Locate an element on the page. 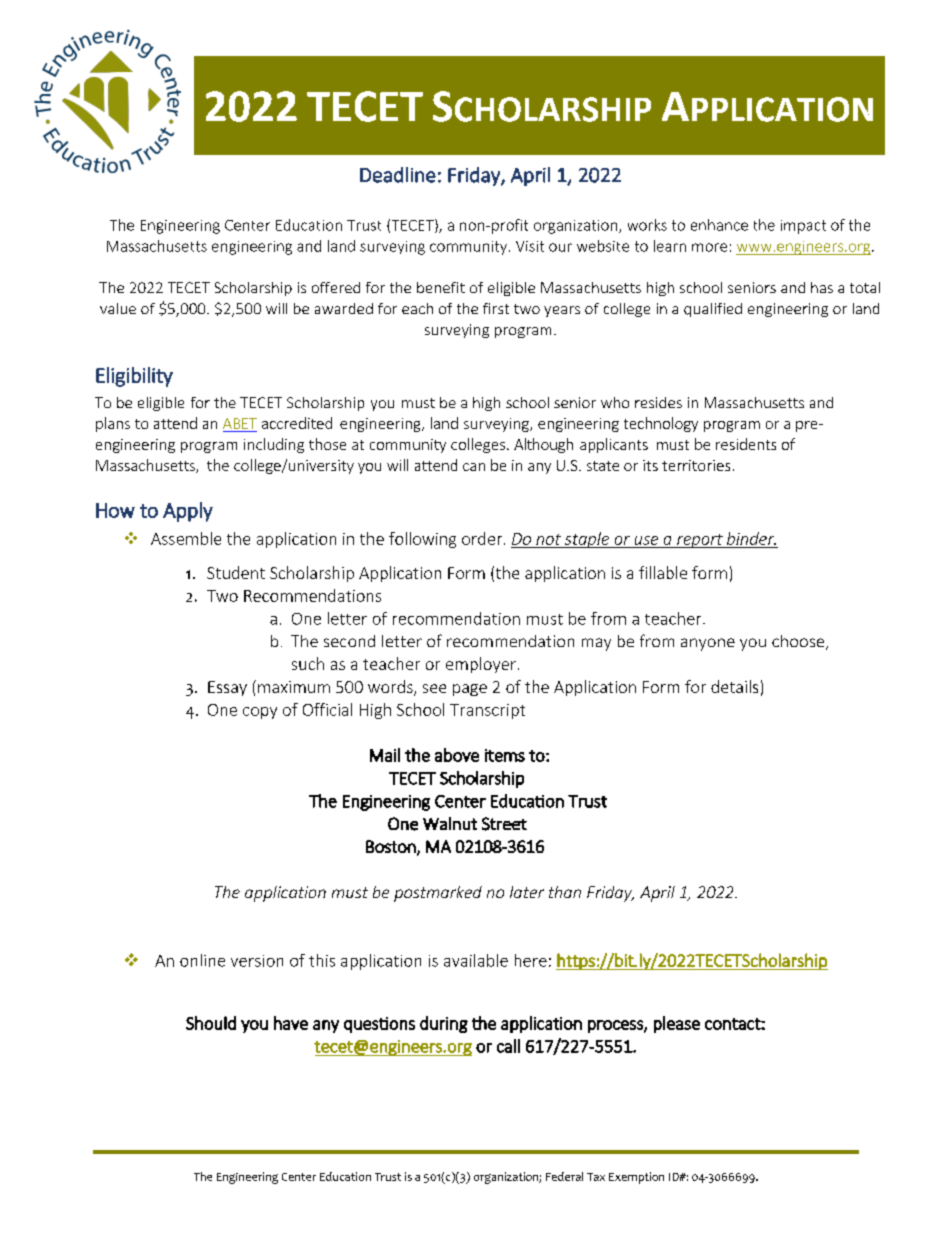 The height and width of the document is (1233, 952). Visit is located at coordinates (530, 246).
